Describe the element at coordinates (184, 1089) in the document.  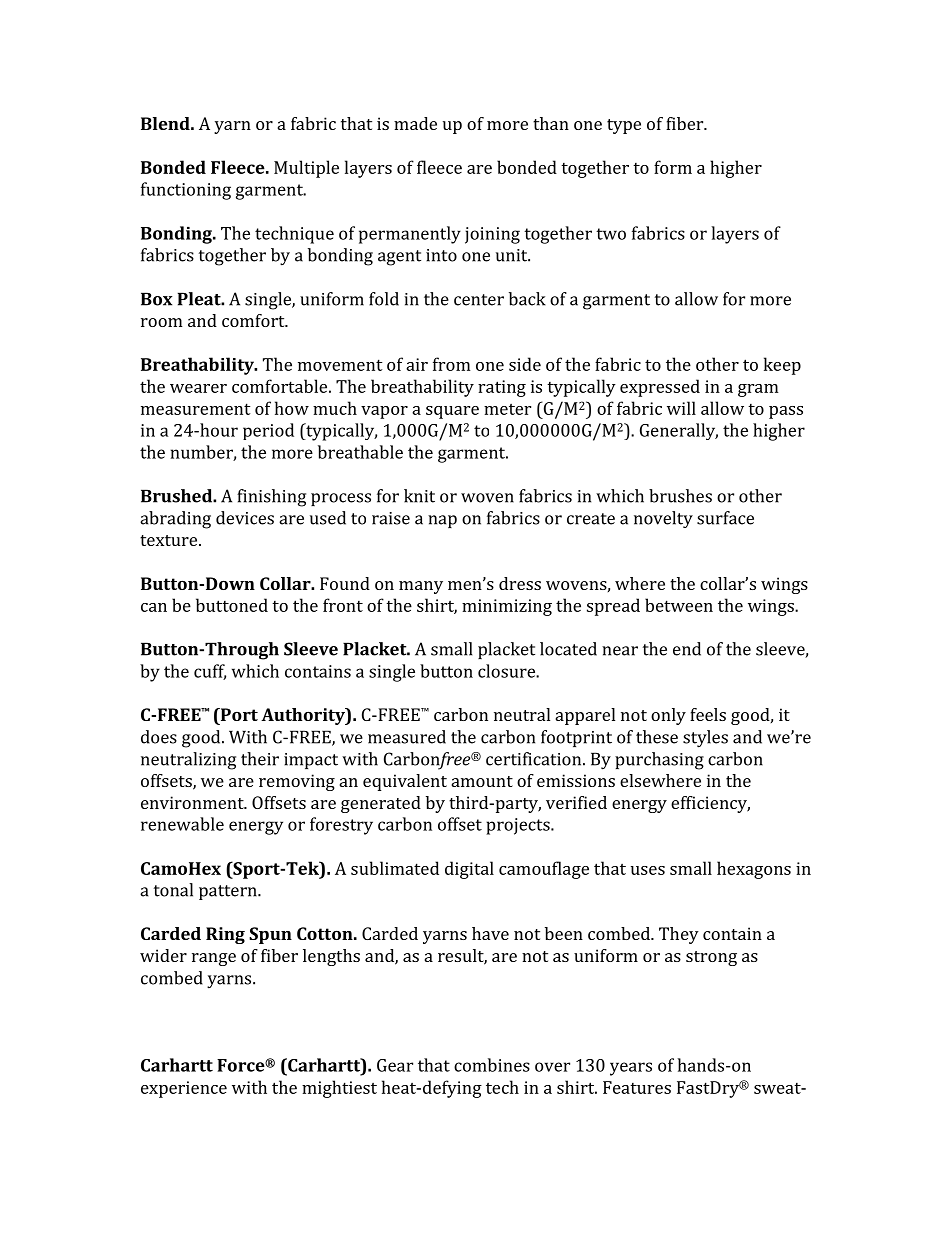
I see `experience` at that location.
